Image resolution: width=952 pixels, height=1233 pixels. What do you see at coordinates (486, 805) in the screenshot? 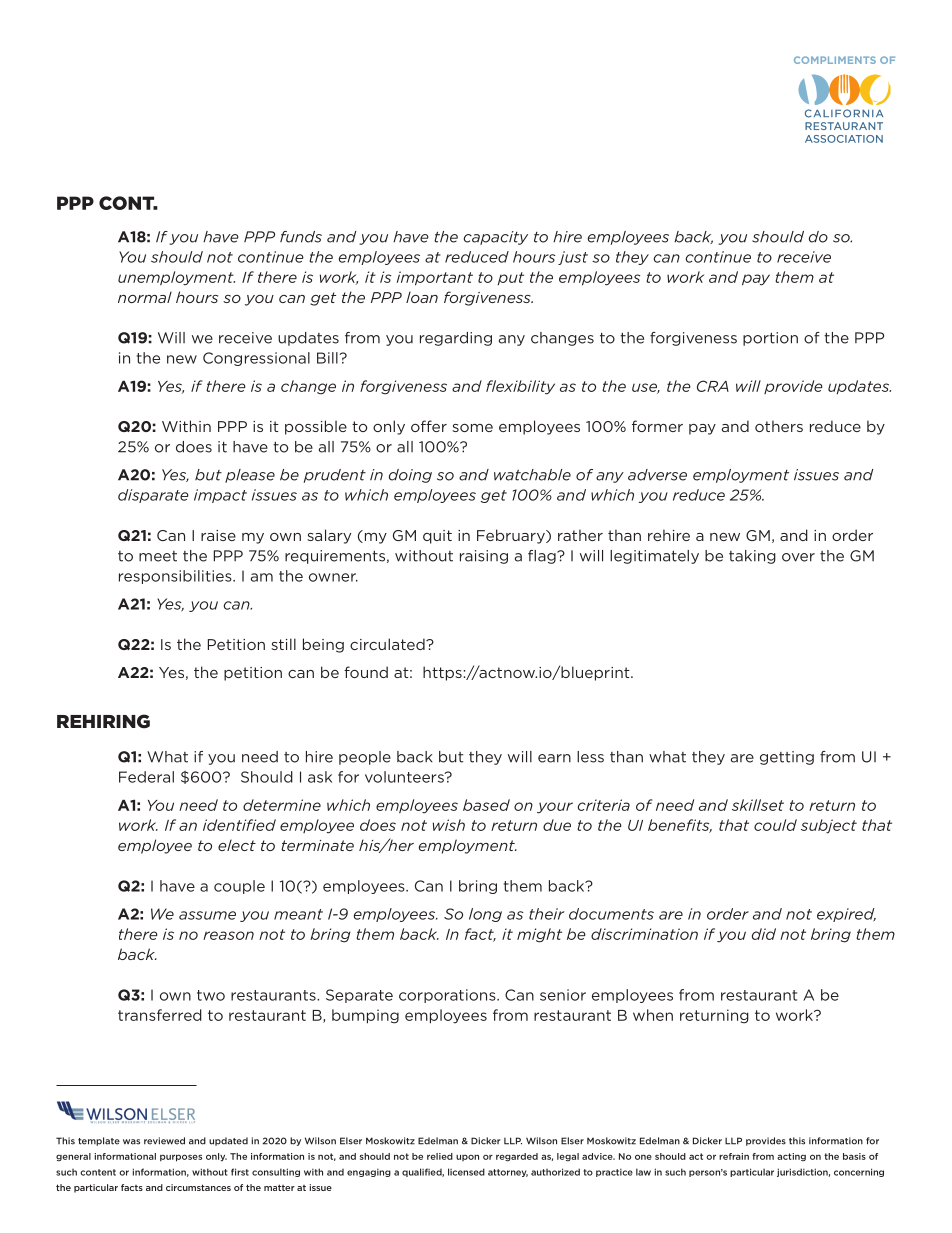
I see `based` at bounding box center [486, 805].
